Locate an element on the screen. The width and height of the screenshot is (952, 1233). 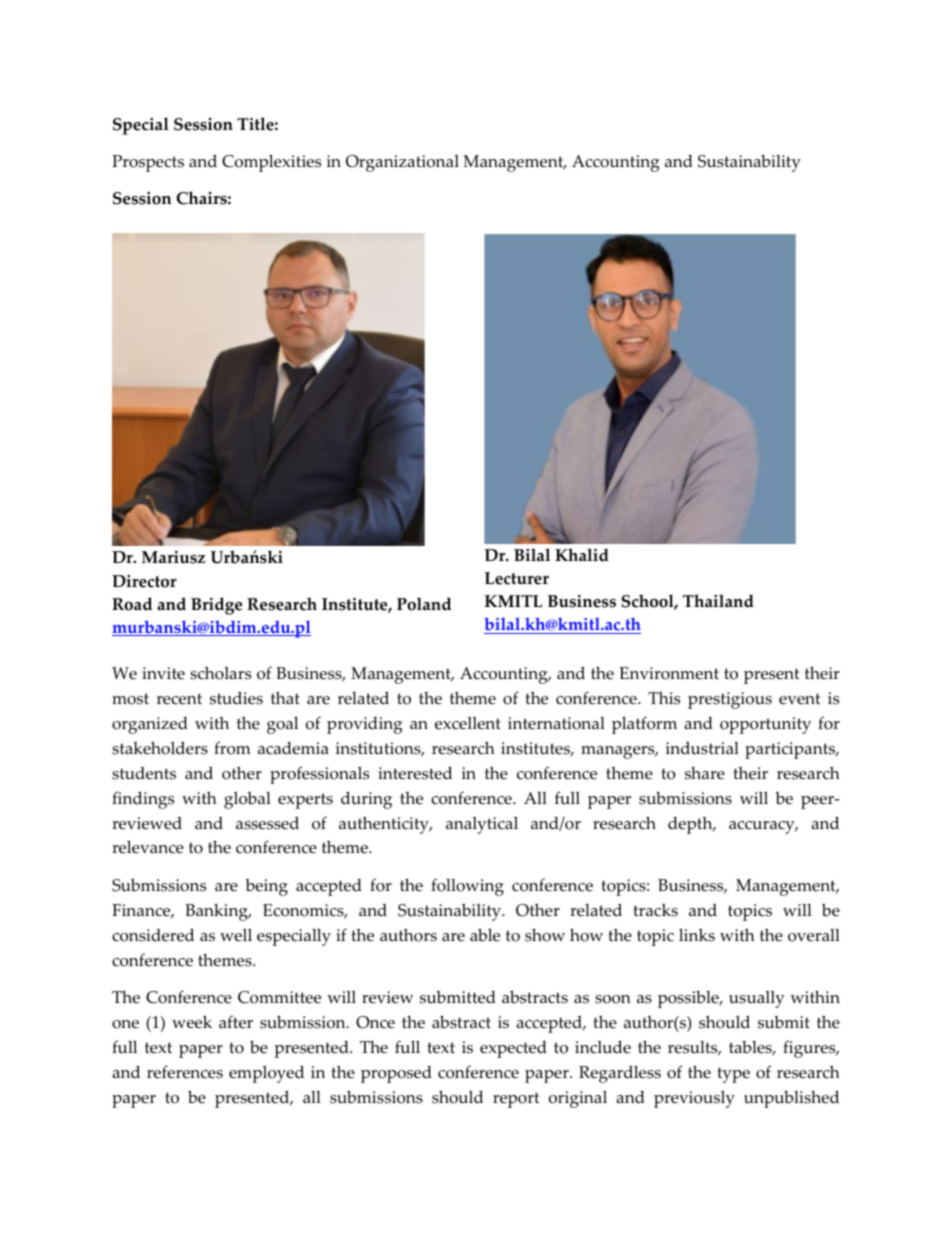
Bridge is located at coordinates (216, 606).
